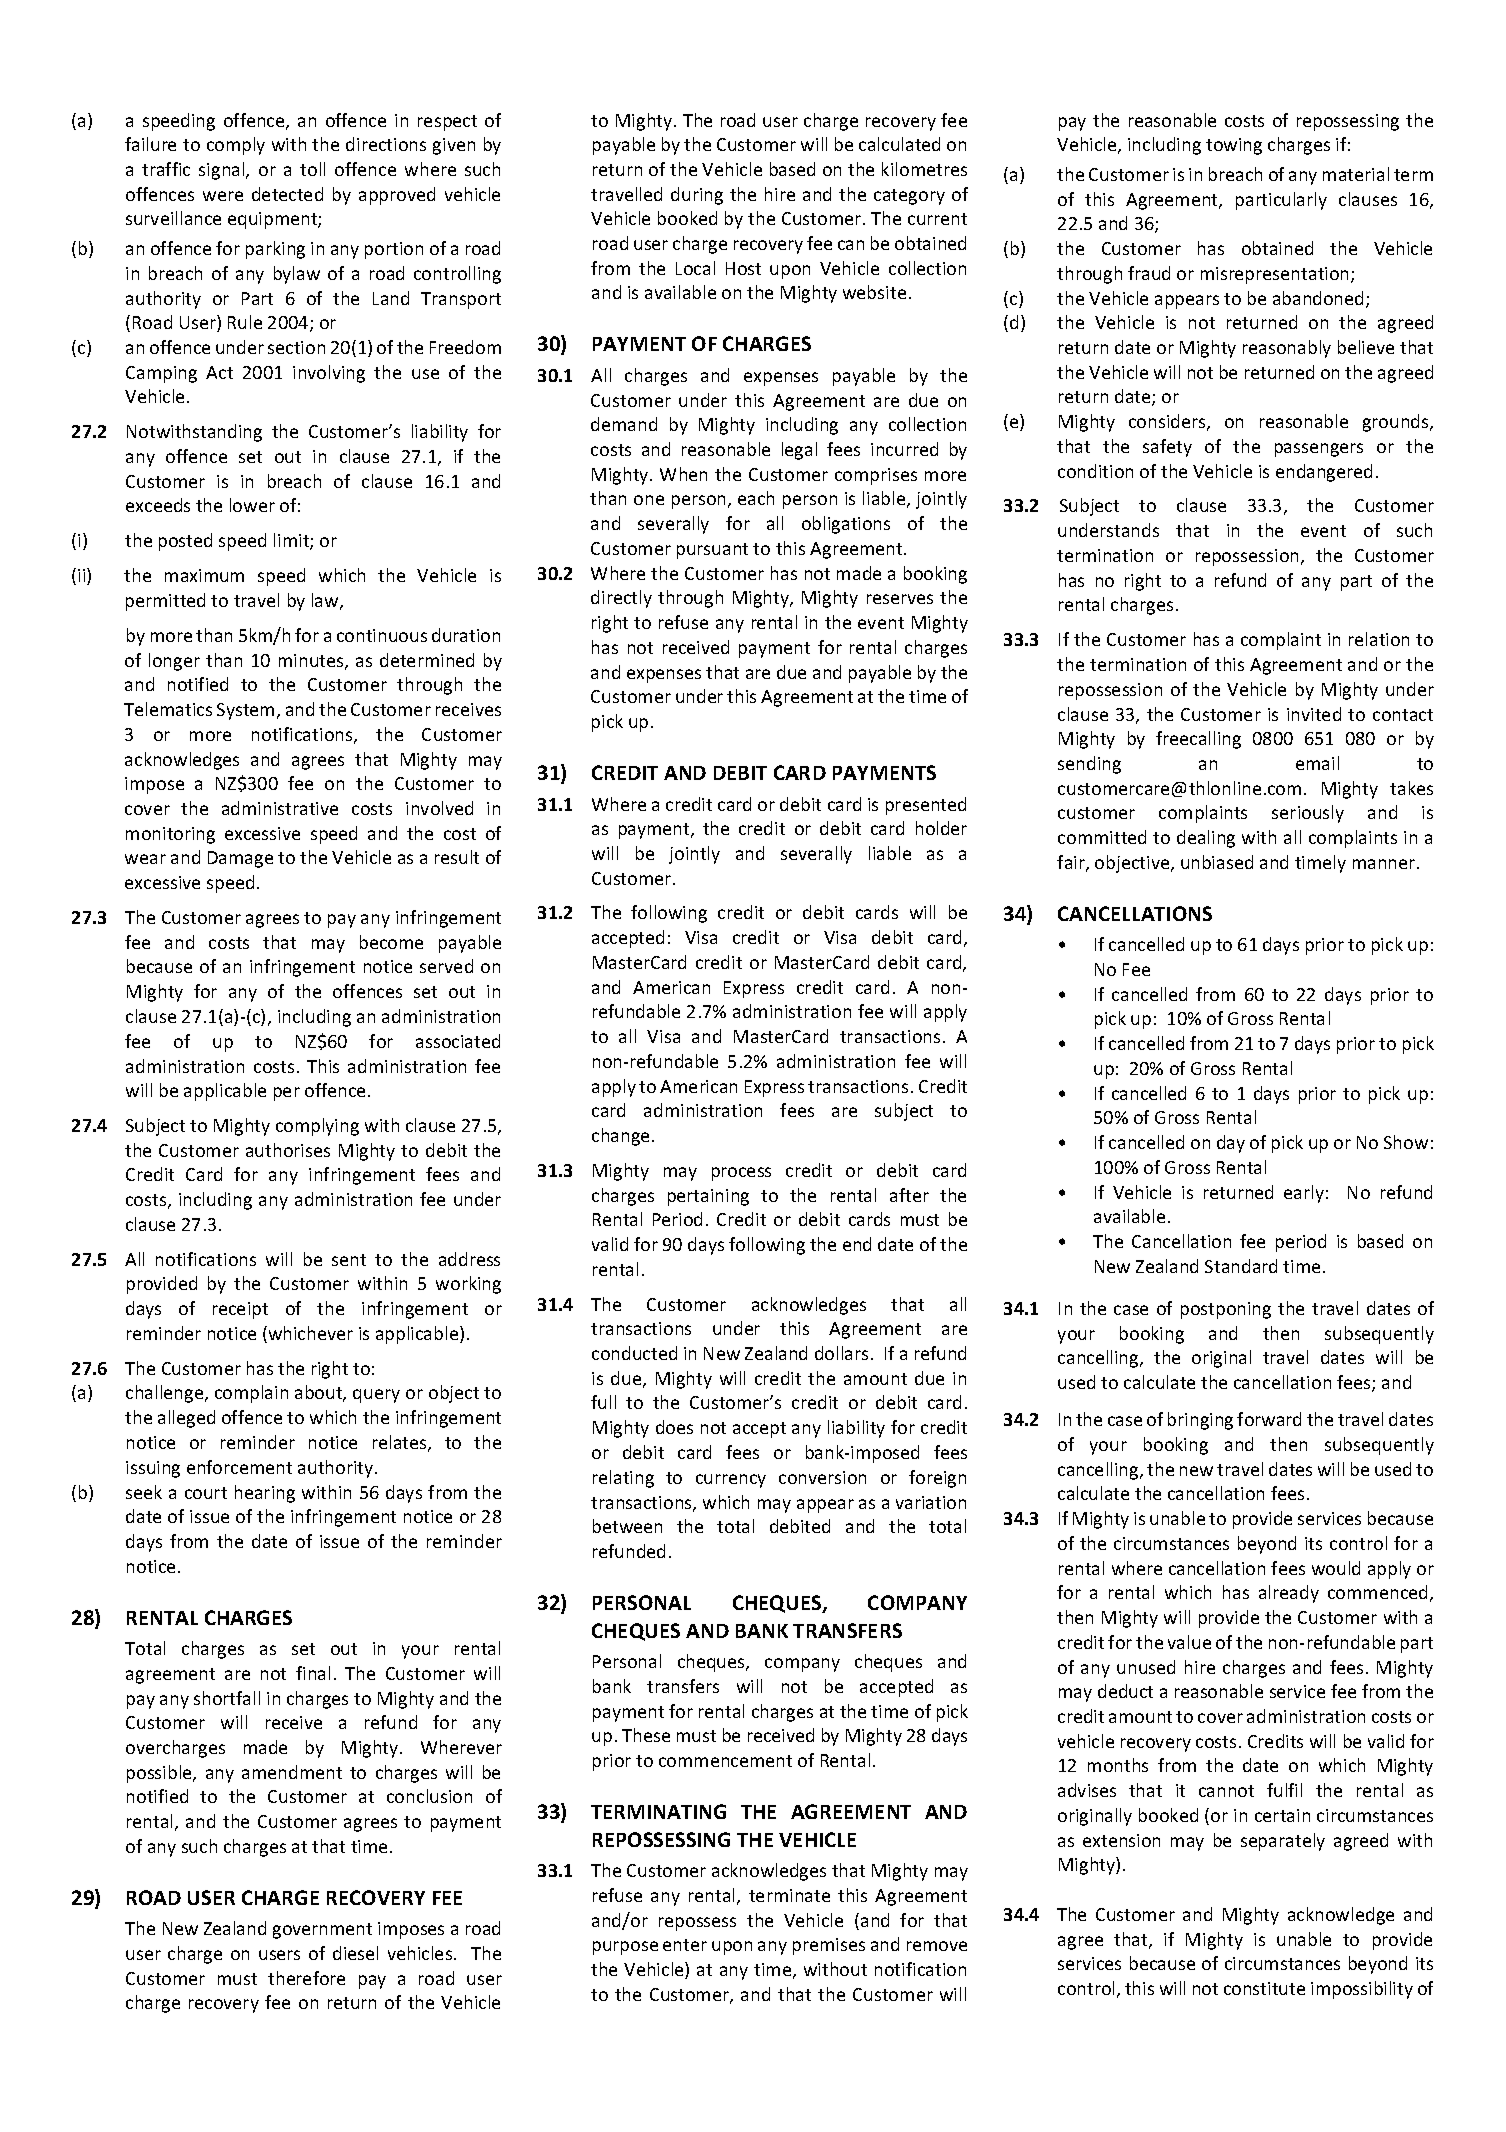 The image size is (1506, 2132). I want to click on associated, so click(458, 1041).
